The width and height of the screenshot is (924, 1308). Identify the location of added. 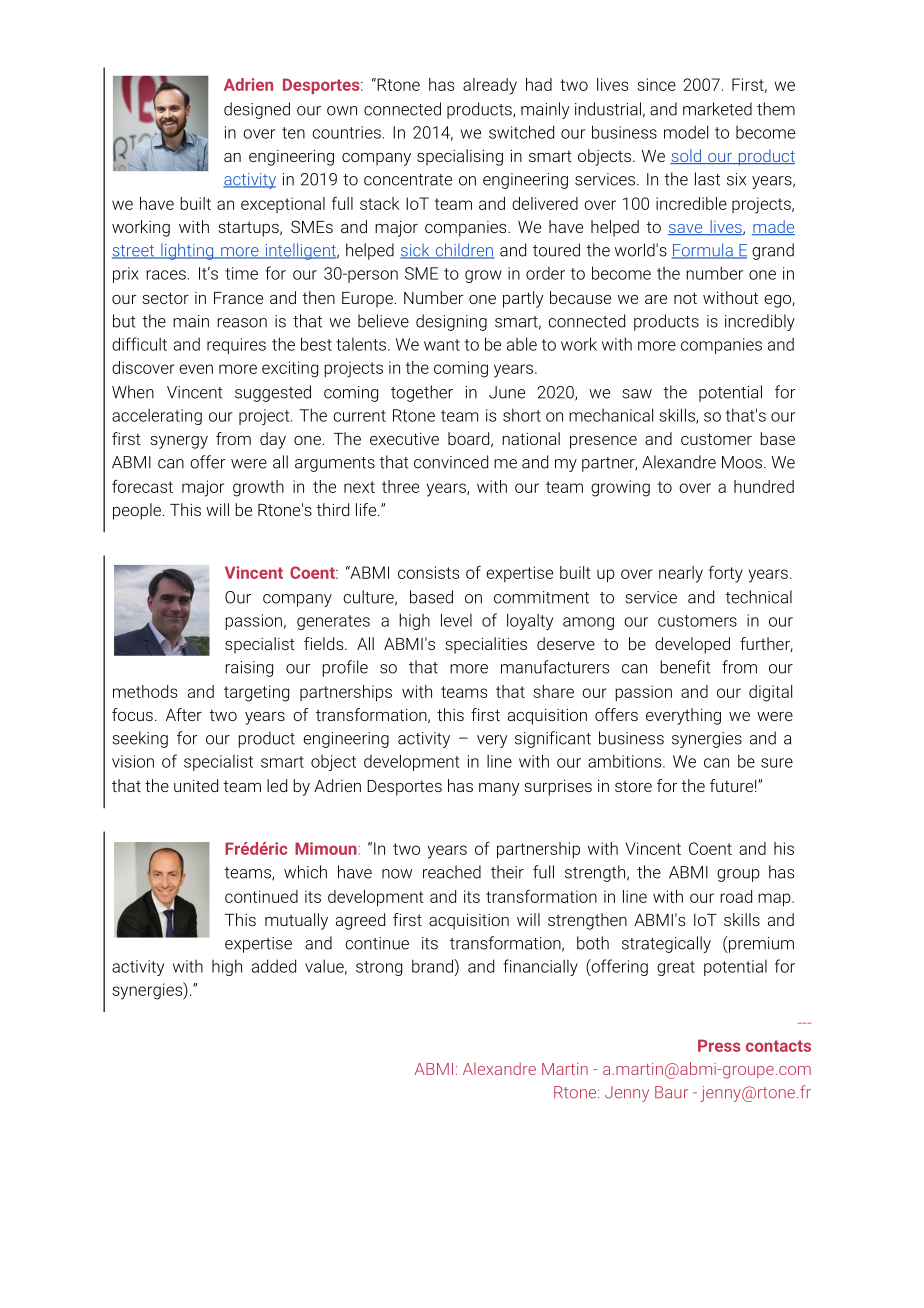
(274, 966).
